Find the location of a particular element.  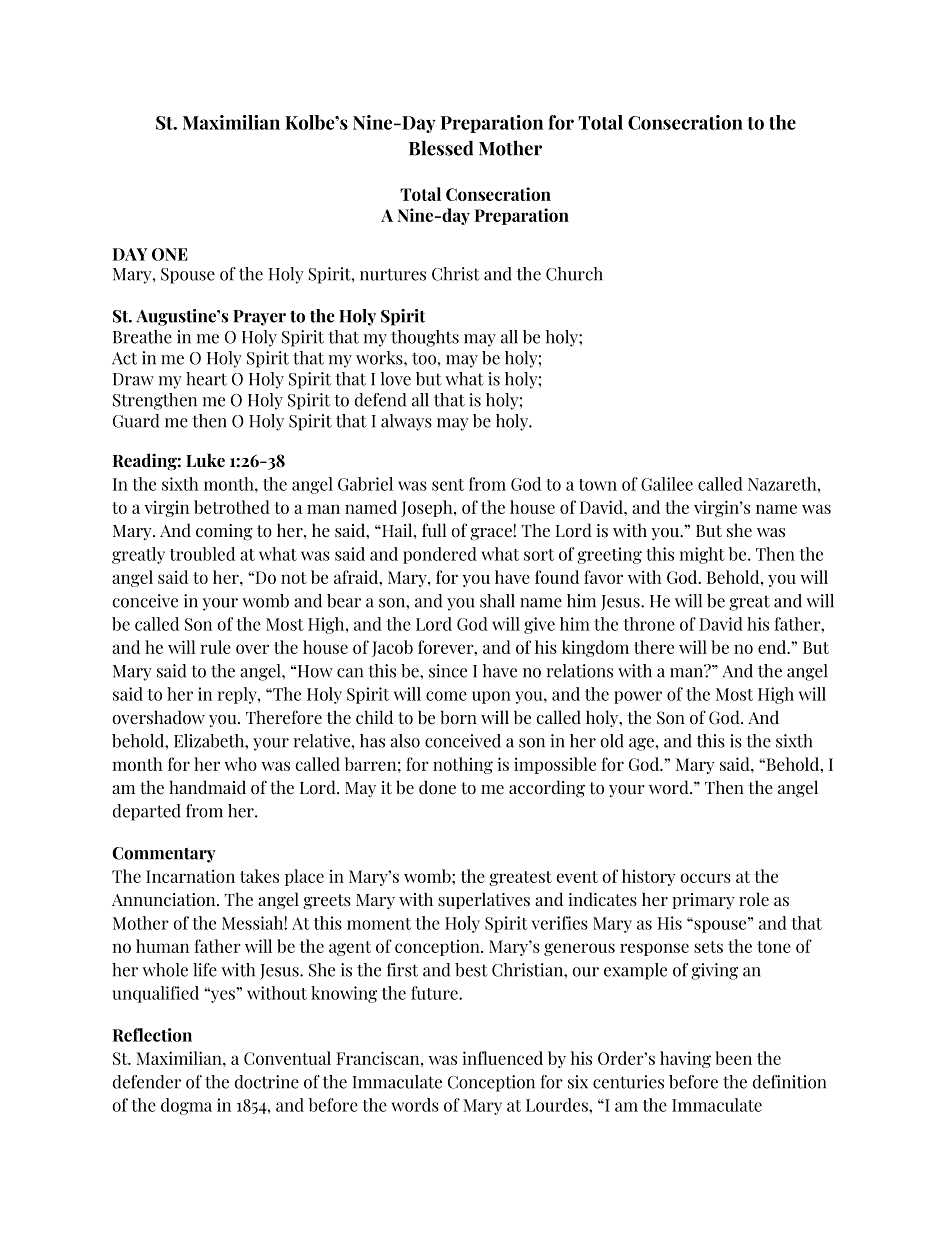

shall is located at coordinates (497, 601).
